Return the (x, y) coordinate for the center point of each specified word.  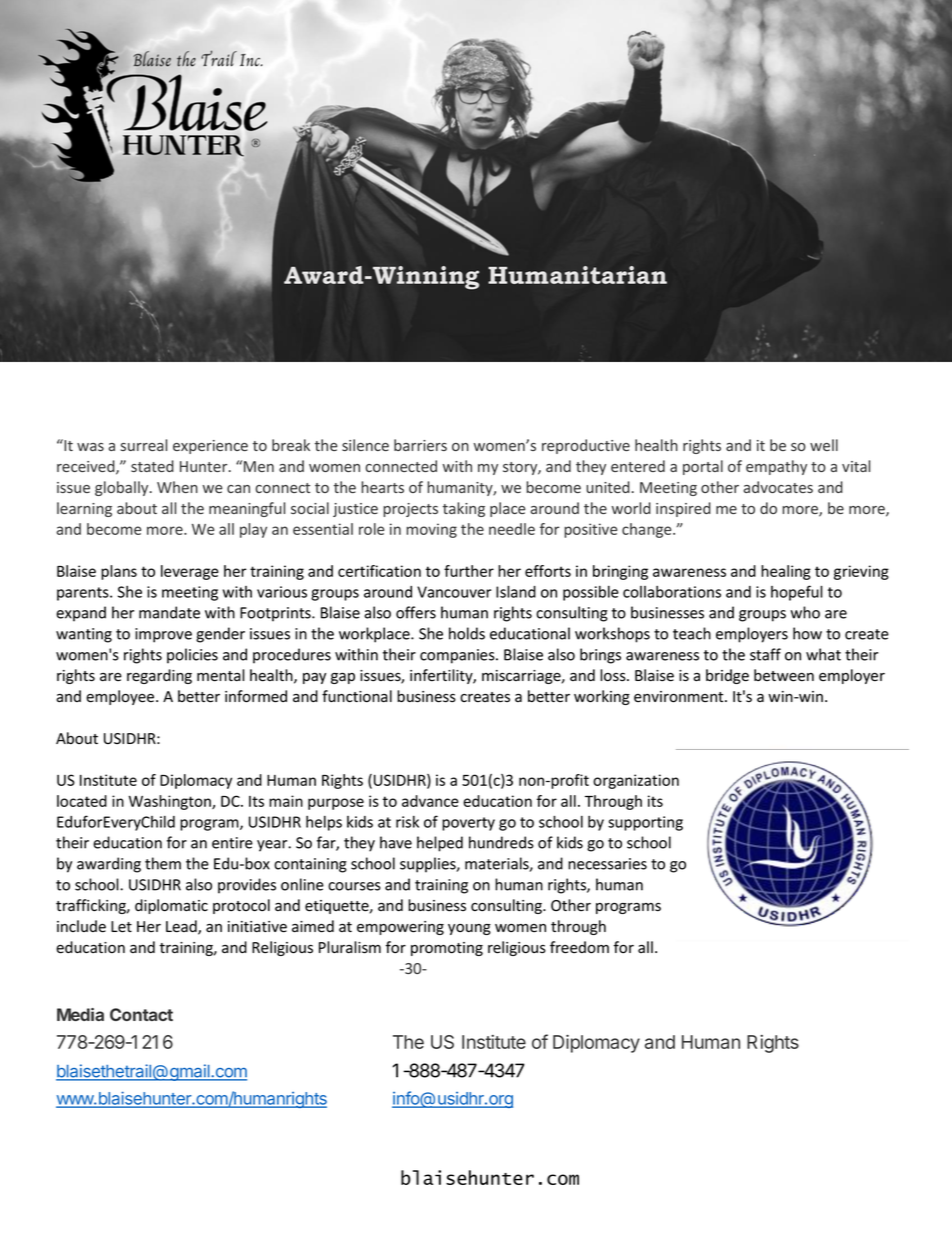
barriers (420, 445)
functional (357, 696)
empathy (776, 467)
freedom (579, 947)
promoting (447, 949)
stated (152, 466)
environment (680, 697)
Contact (141, 1014)
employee (121, 697)
